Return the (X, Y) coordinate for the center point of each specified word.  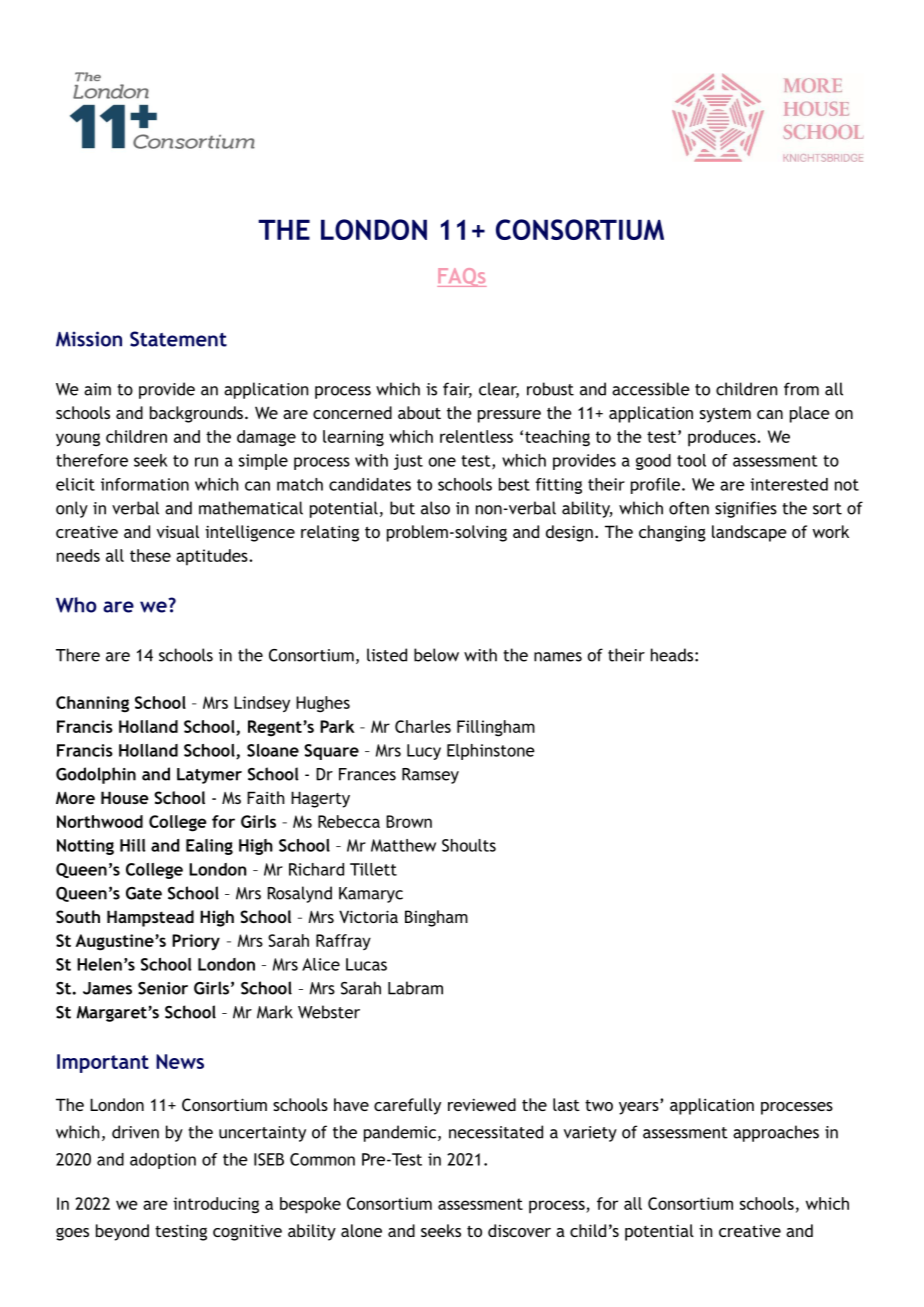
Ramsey (430, 776)
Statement (178, 339)
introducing (216, 1205)
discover (519, 1230)
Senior (163, 988)
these (150, 555)
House (125, 797)
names (558, 657)
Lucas (366, 964)
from (801, 389)
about (419, 412)
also (435, 508)
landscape (749, 533)
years (640, 1107)
